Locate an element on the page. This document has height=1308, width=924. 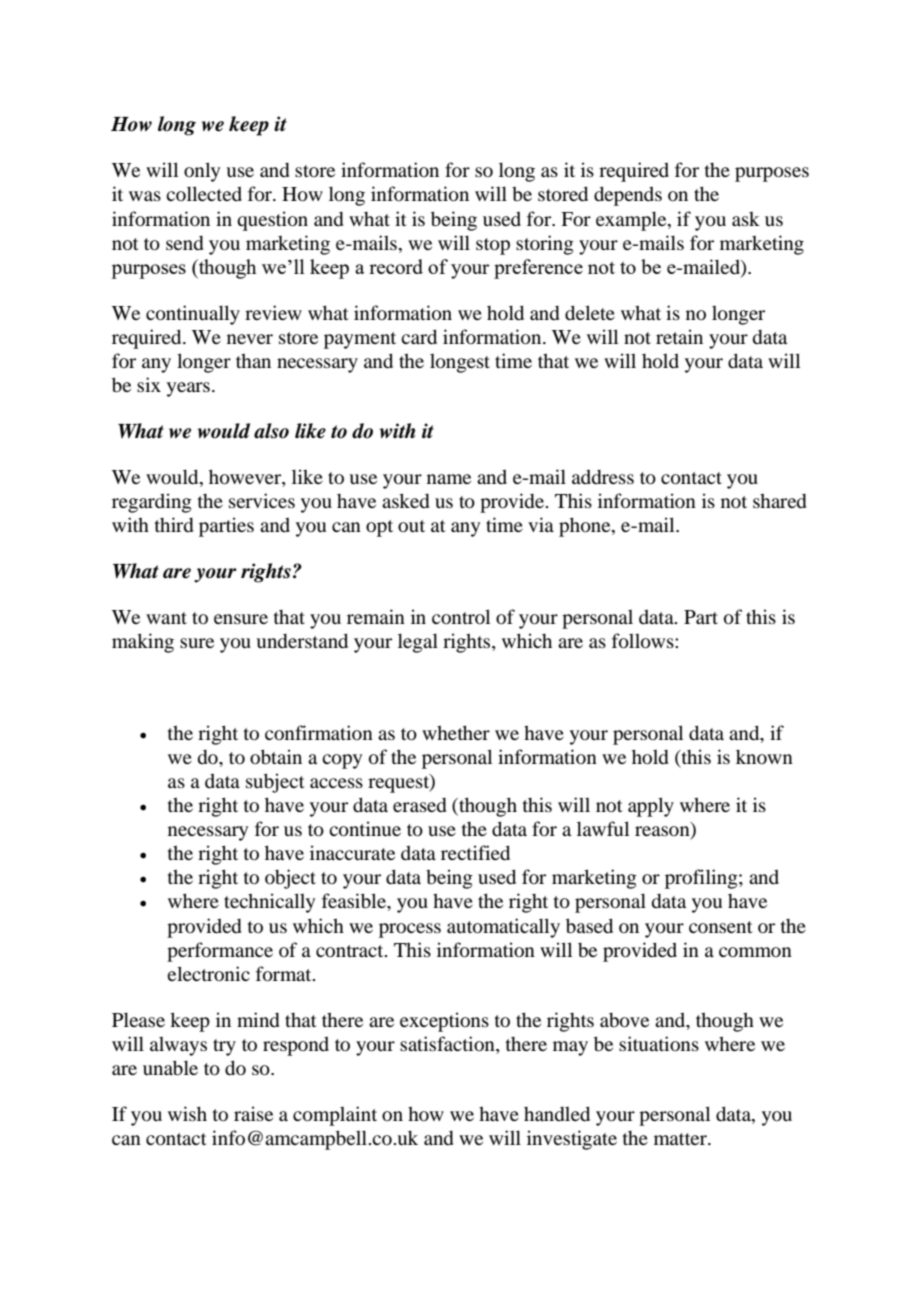
depends is located at coordinates (628, 196).
